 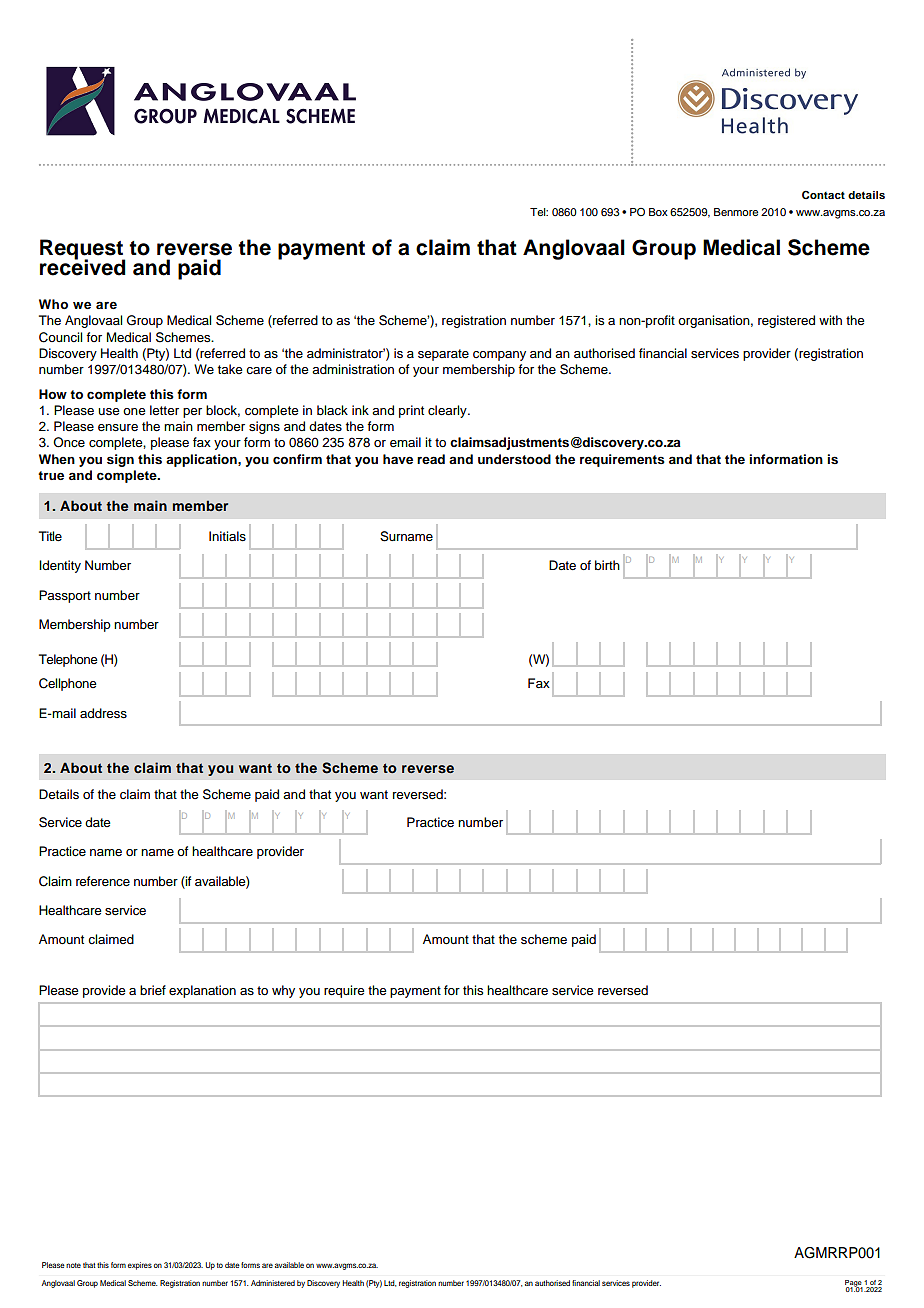 I want to click on Contact, so click(x=823, y=194).
